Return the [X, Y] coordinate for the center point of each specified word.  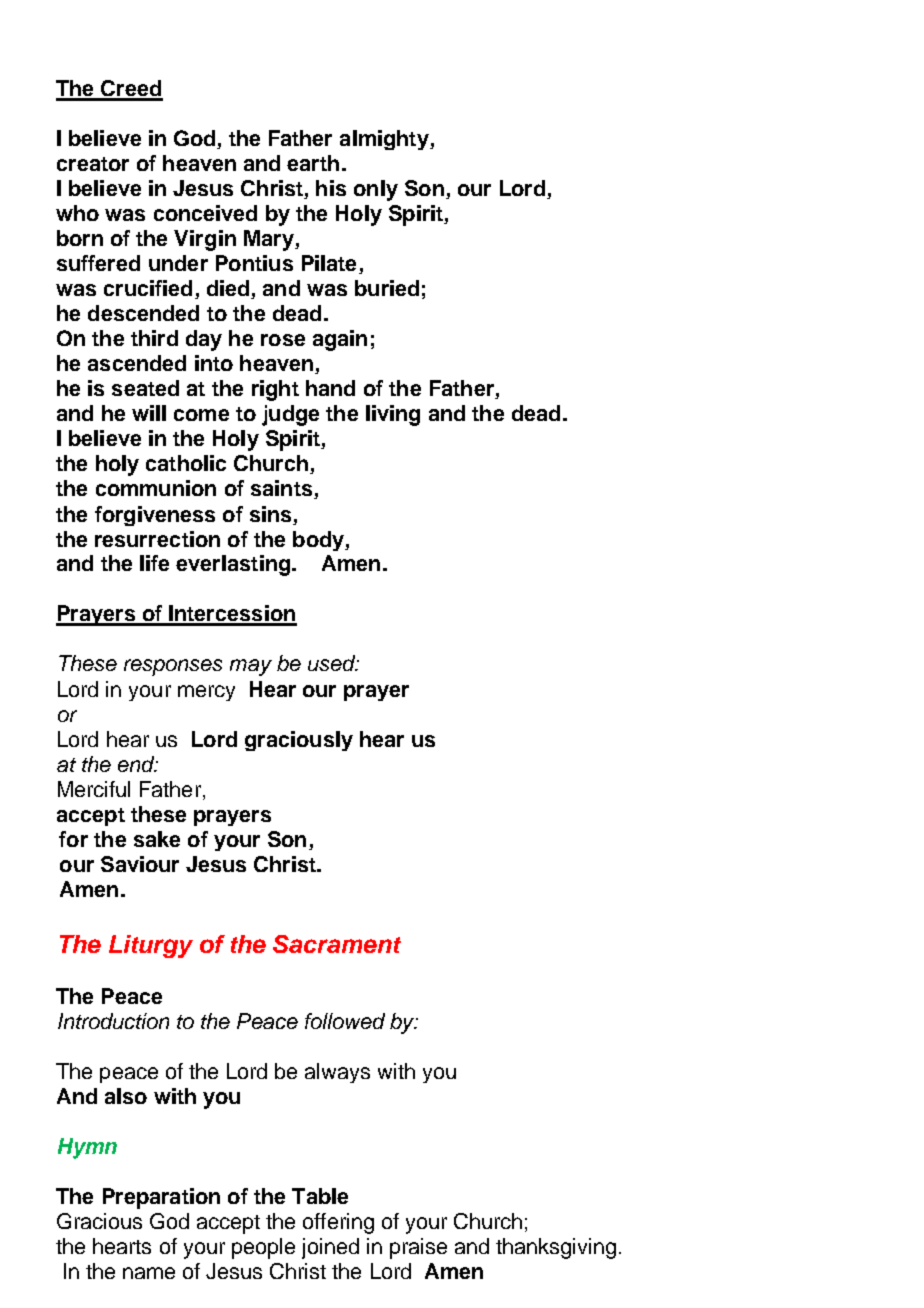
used [333, 663]
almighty [385, 140]
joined [330, 1248]
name [149, 1273]
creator [93, 164]
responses [173, 667]
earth [313, 163]
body [319, 541]
